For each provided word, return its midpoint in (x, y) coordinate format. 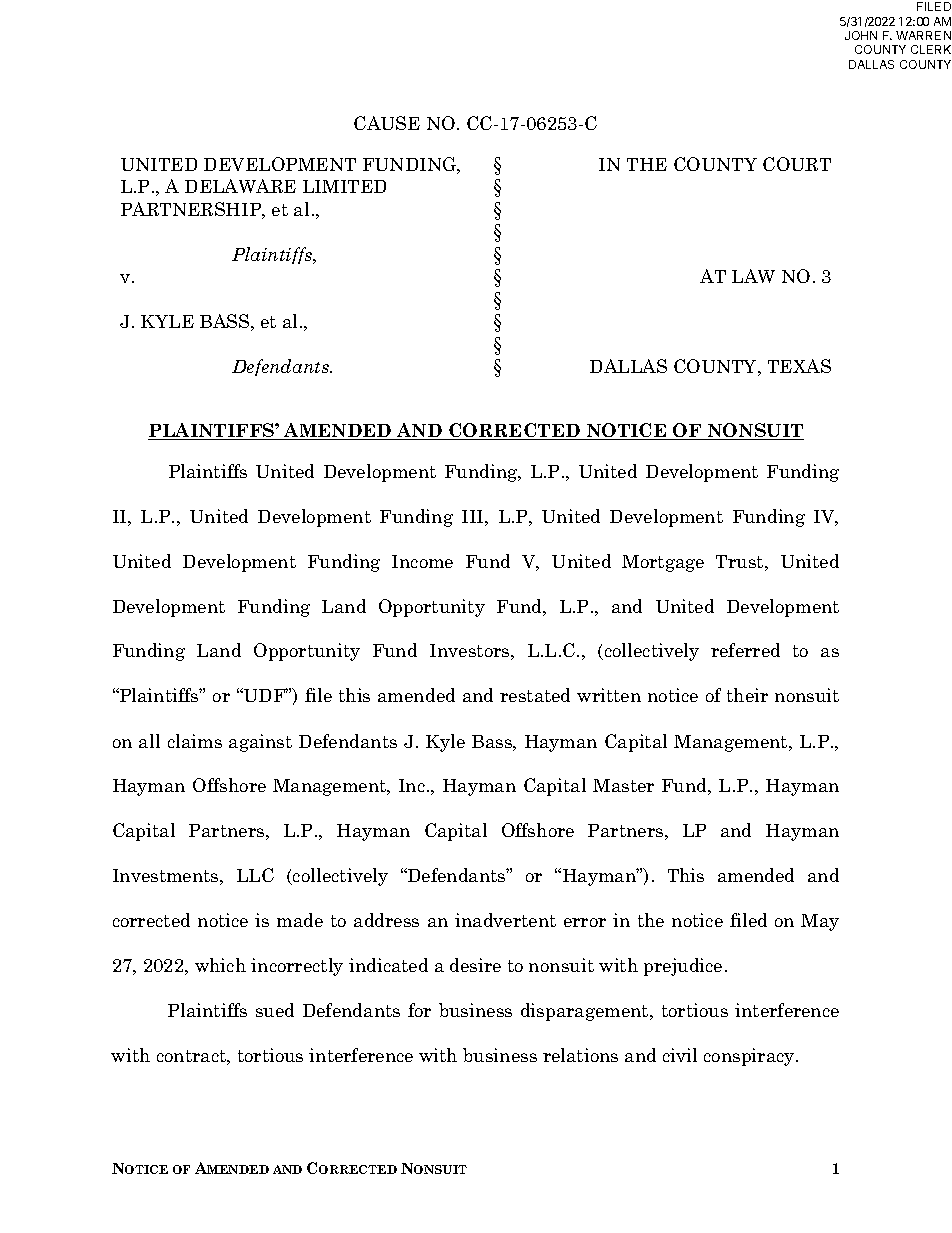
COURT (797, 164)
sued (275, 1010)
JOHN (861, 35)
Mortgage (663, 563)
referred (745, 650)
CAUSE (387, 123)
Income (422, 561)
